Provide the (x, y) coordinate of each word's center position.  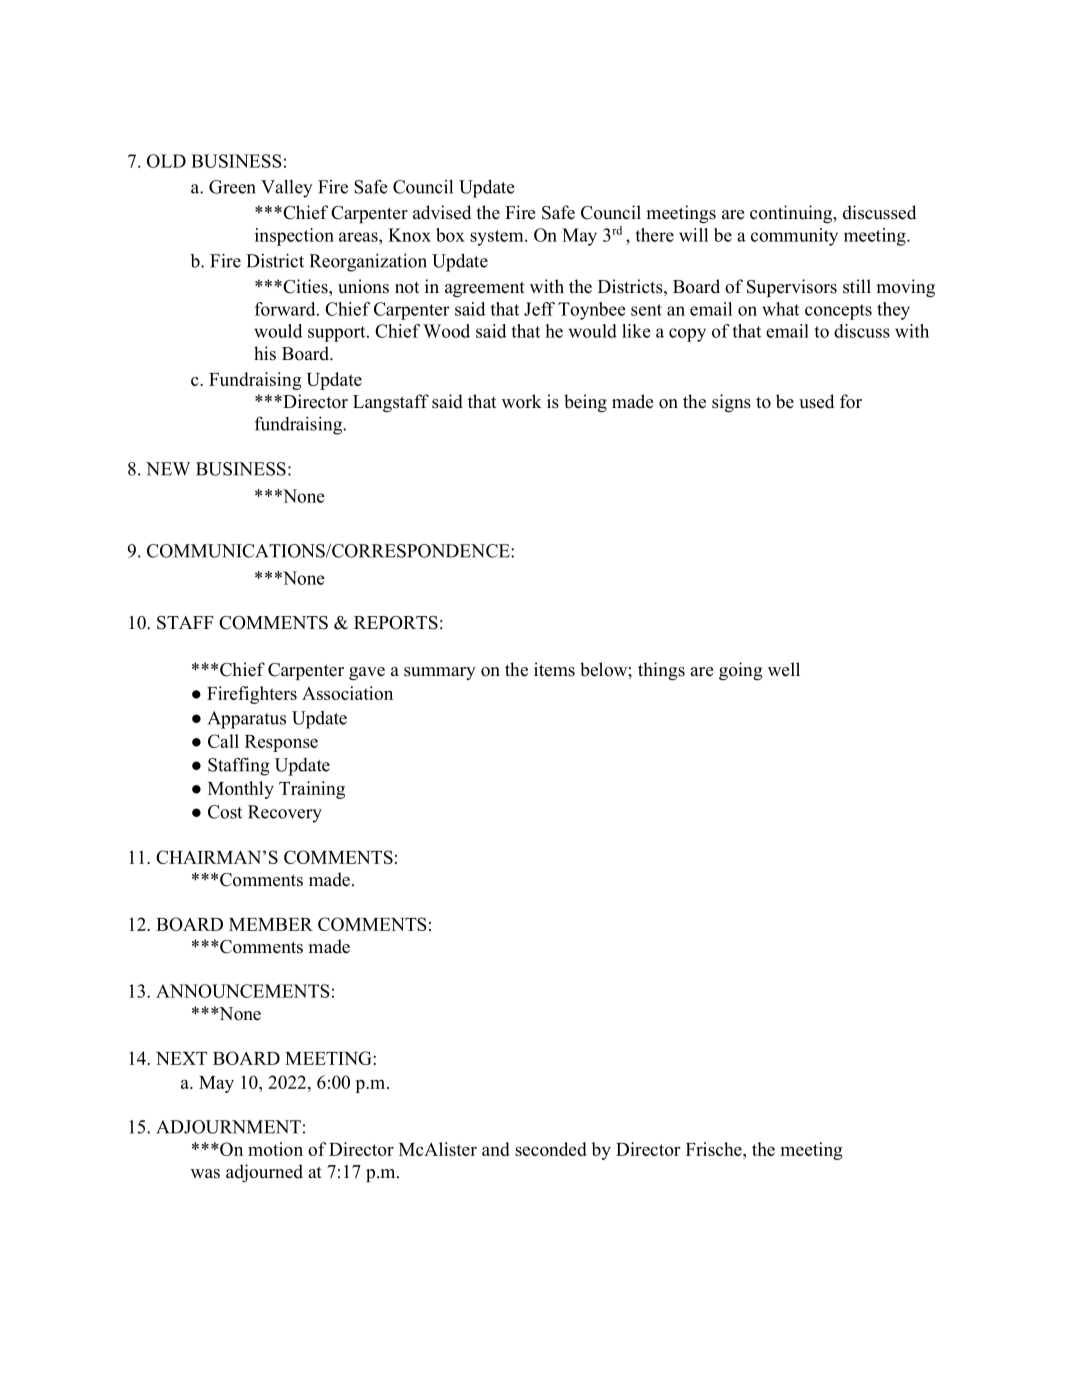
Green (232, 187)
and (496, 1149)
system (498, 238)
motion (275, 1149)
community (794, 237)
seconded (551, 1149)
